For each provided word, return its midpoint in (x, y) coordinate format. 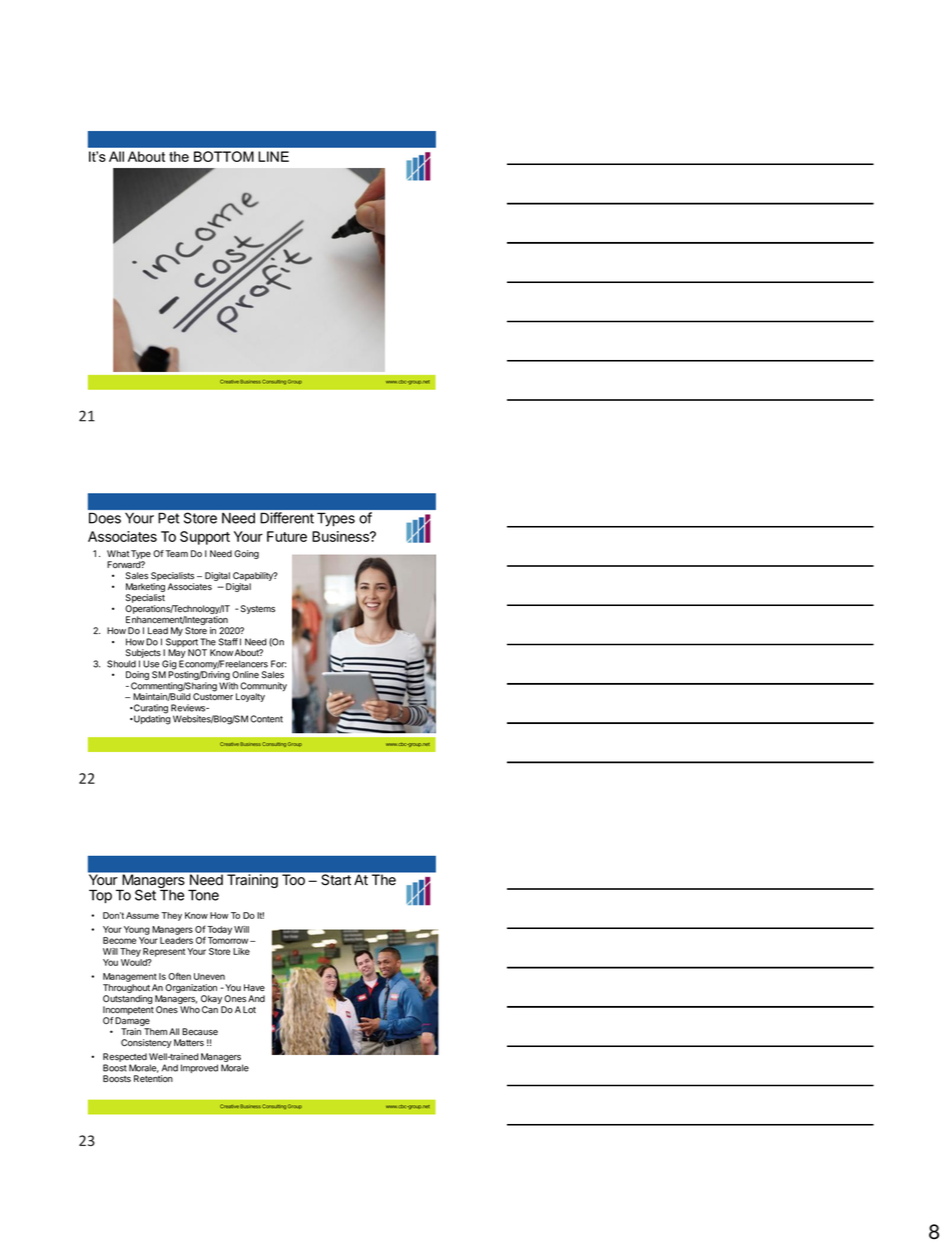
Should (121, 664)
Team (176, 553)
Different (287, 518)
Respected (125, 1059)
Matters (189, 1042)
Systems (258, 609)
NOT (197, 652)
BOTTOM (224, 156)
